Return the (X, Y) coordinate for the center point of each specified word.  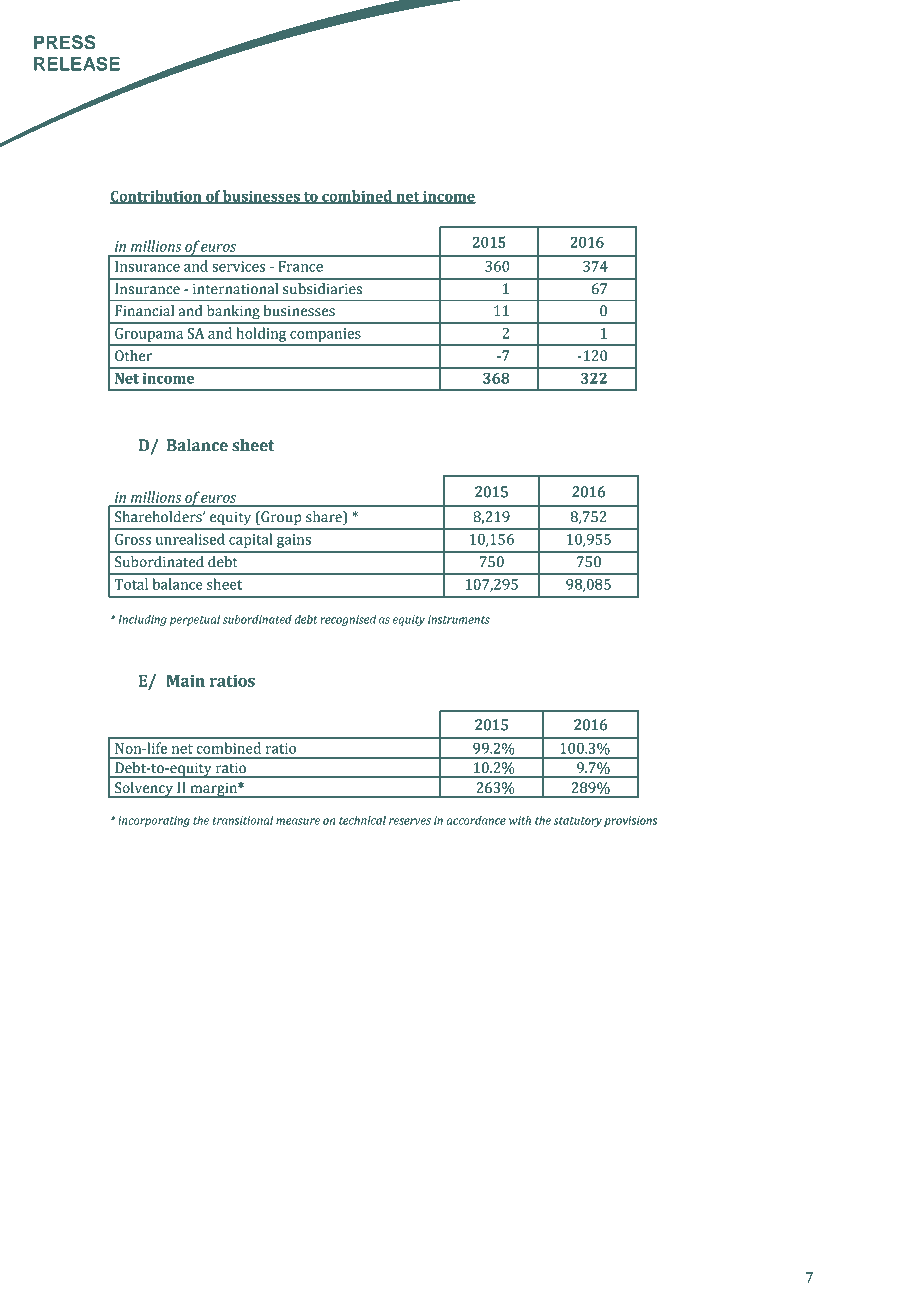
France (301, 266)
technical (362, 820)
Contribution (157, 197)
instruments (459, 619)
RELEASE (77, 64)
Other (133, 356)
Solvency (144, 790)
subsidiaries (322, 289)
